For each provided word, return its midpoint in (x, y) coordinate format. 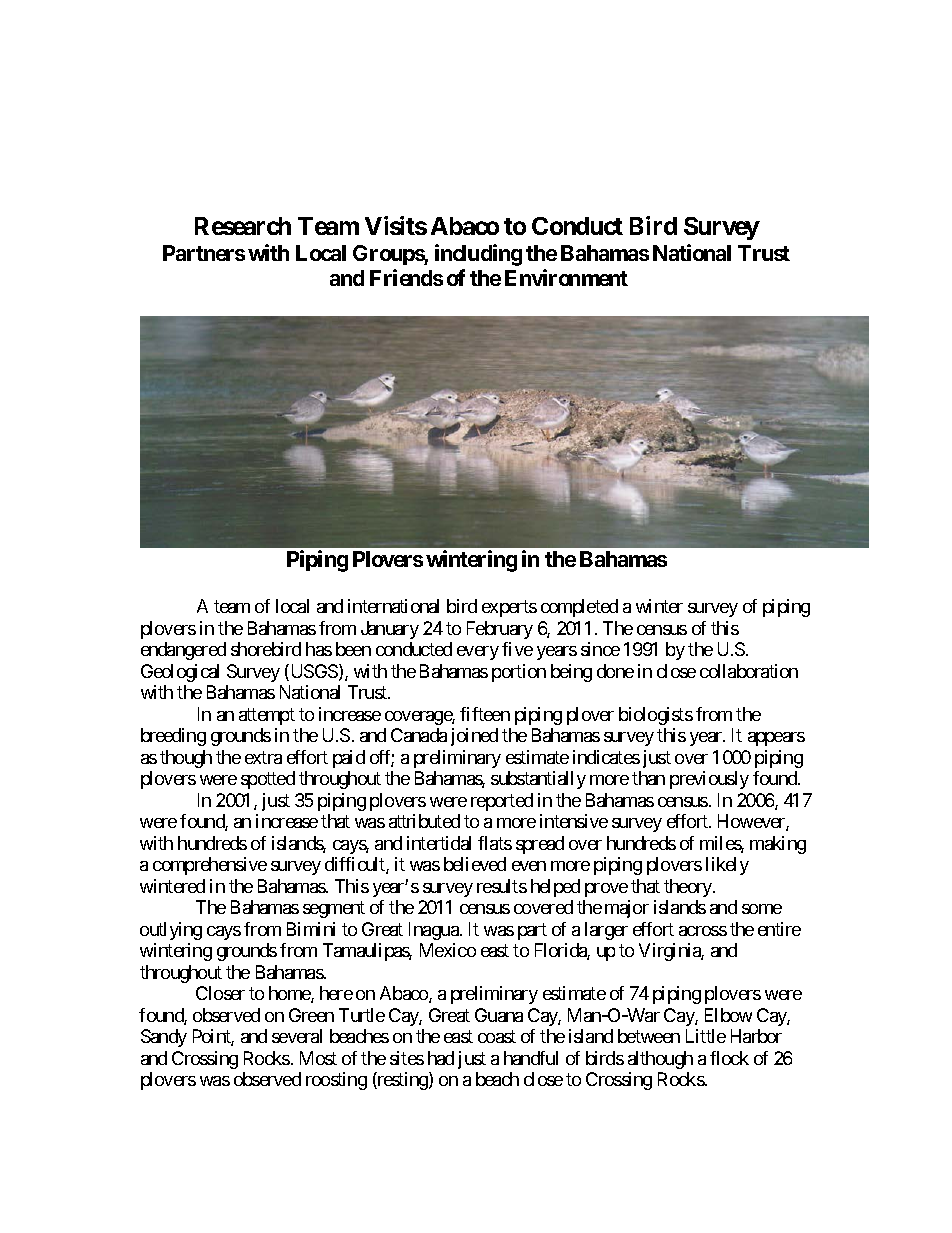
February (500, 630)
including (478, 255)
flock (729, 1058)
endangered (183, 651)
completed (579, 608)
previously (709, 780)
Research (243, 226)
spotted (268, 780)
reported (502, 802)
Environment (566, 277)
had (441, 1058)
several (297, 1036)
